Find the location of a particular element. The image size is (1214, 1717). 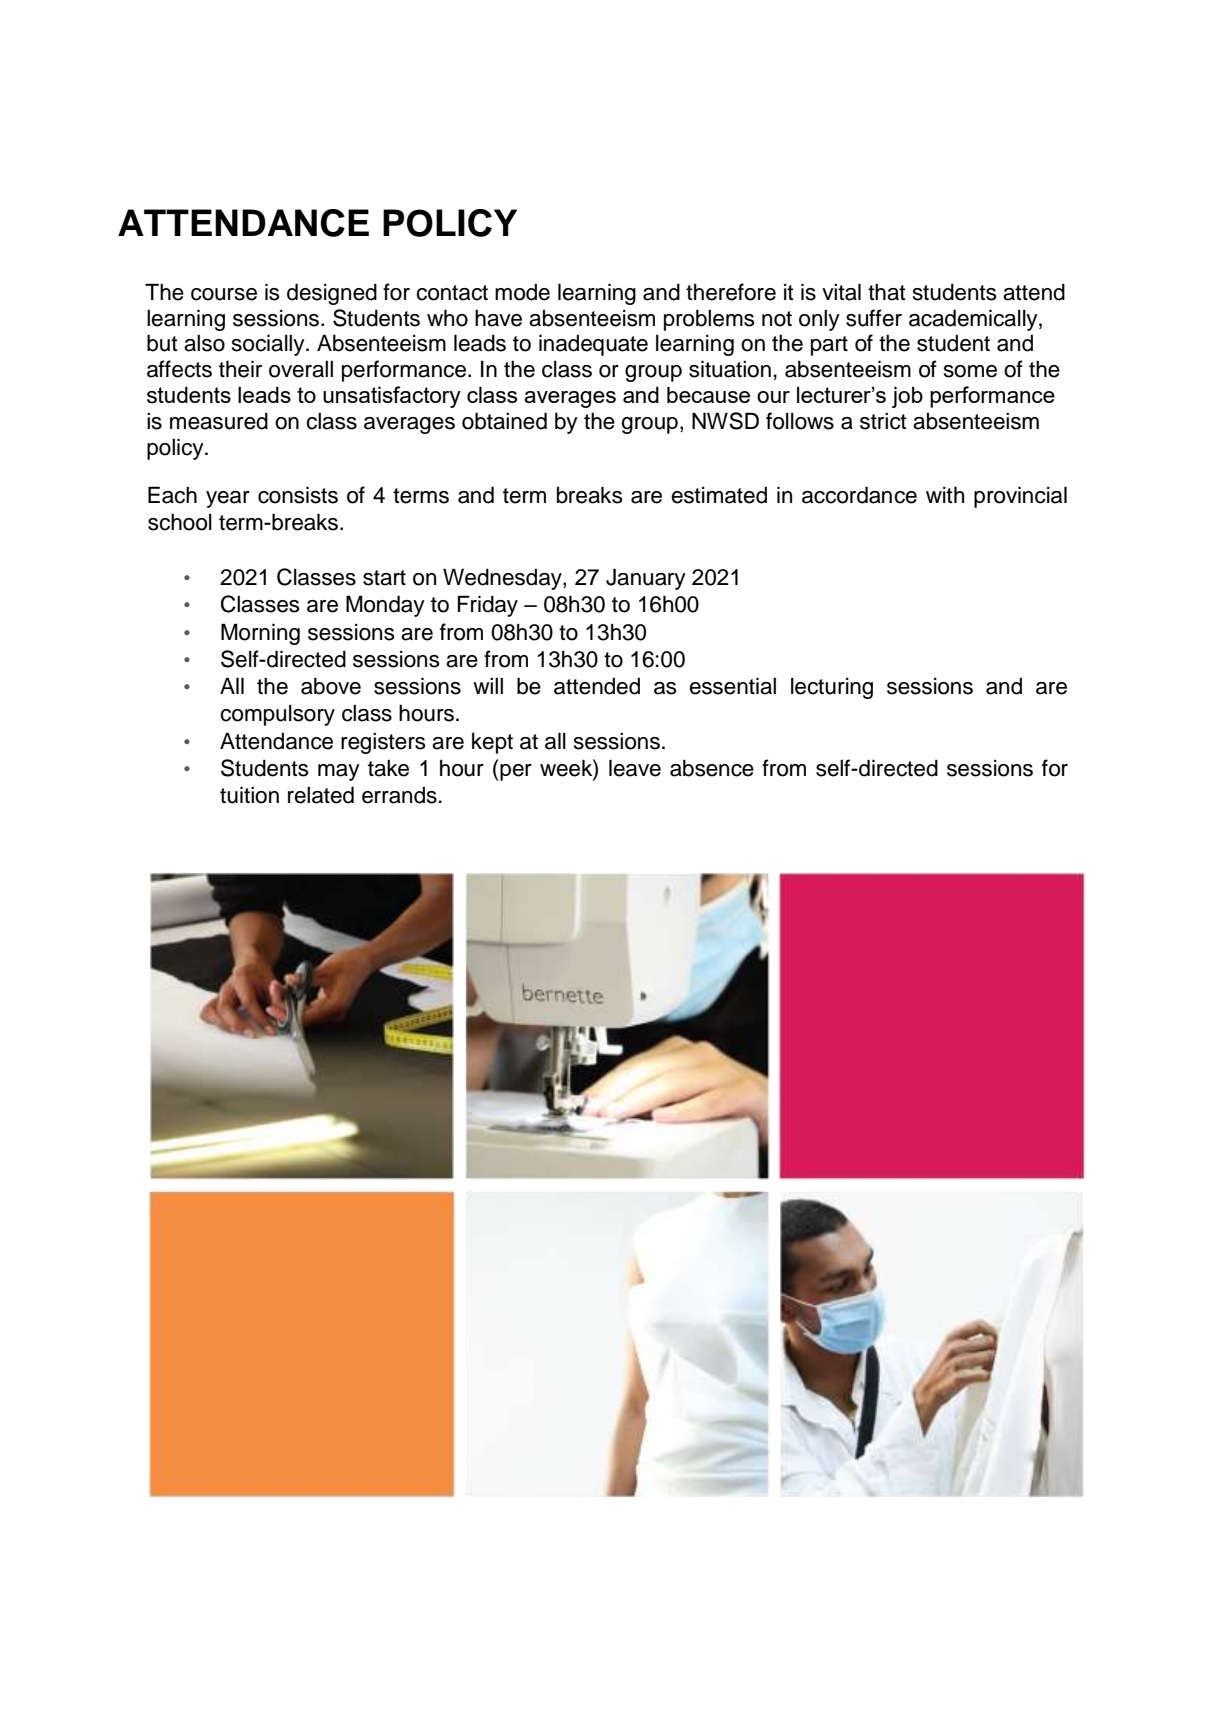

with is located at coordinates (945, 494).
